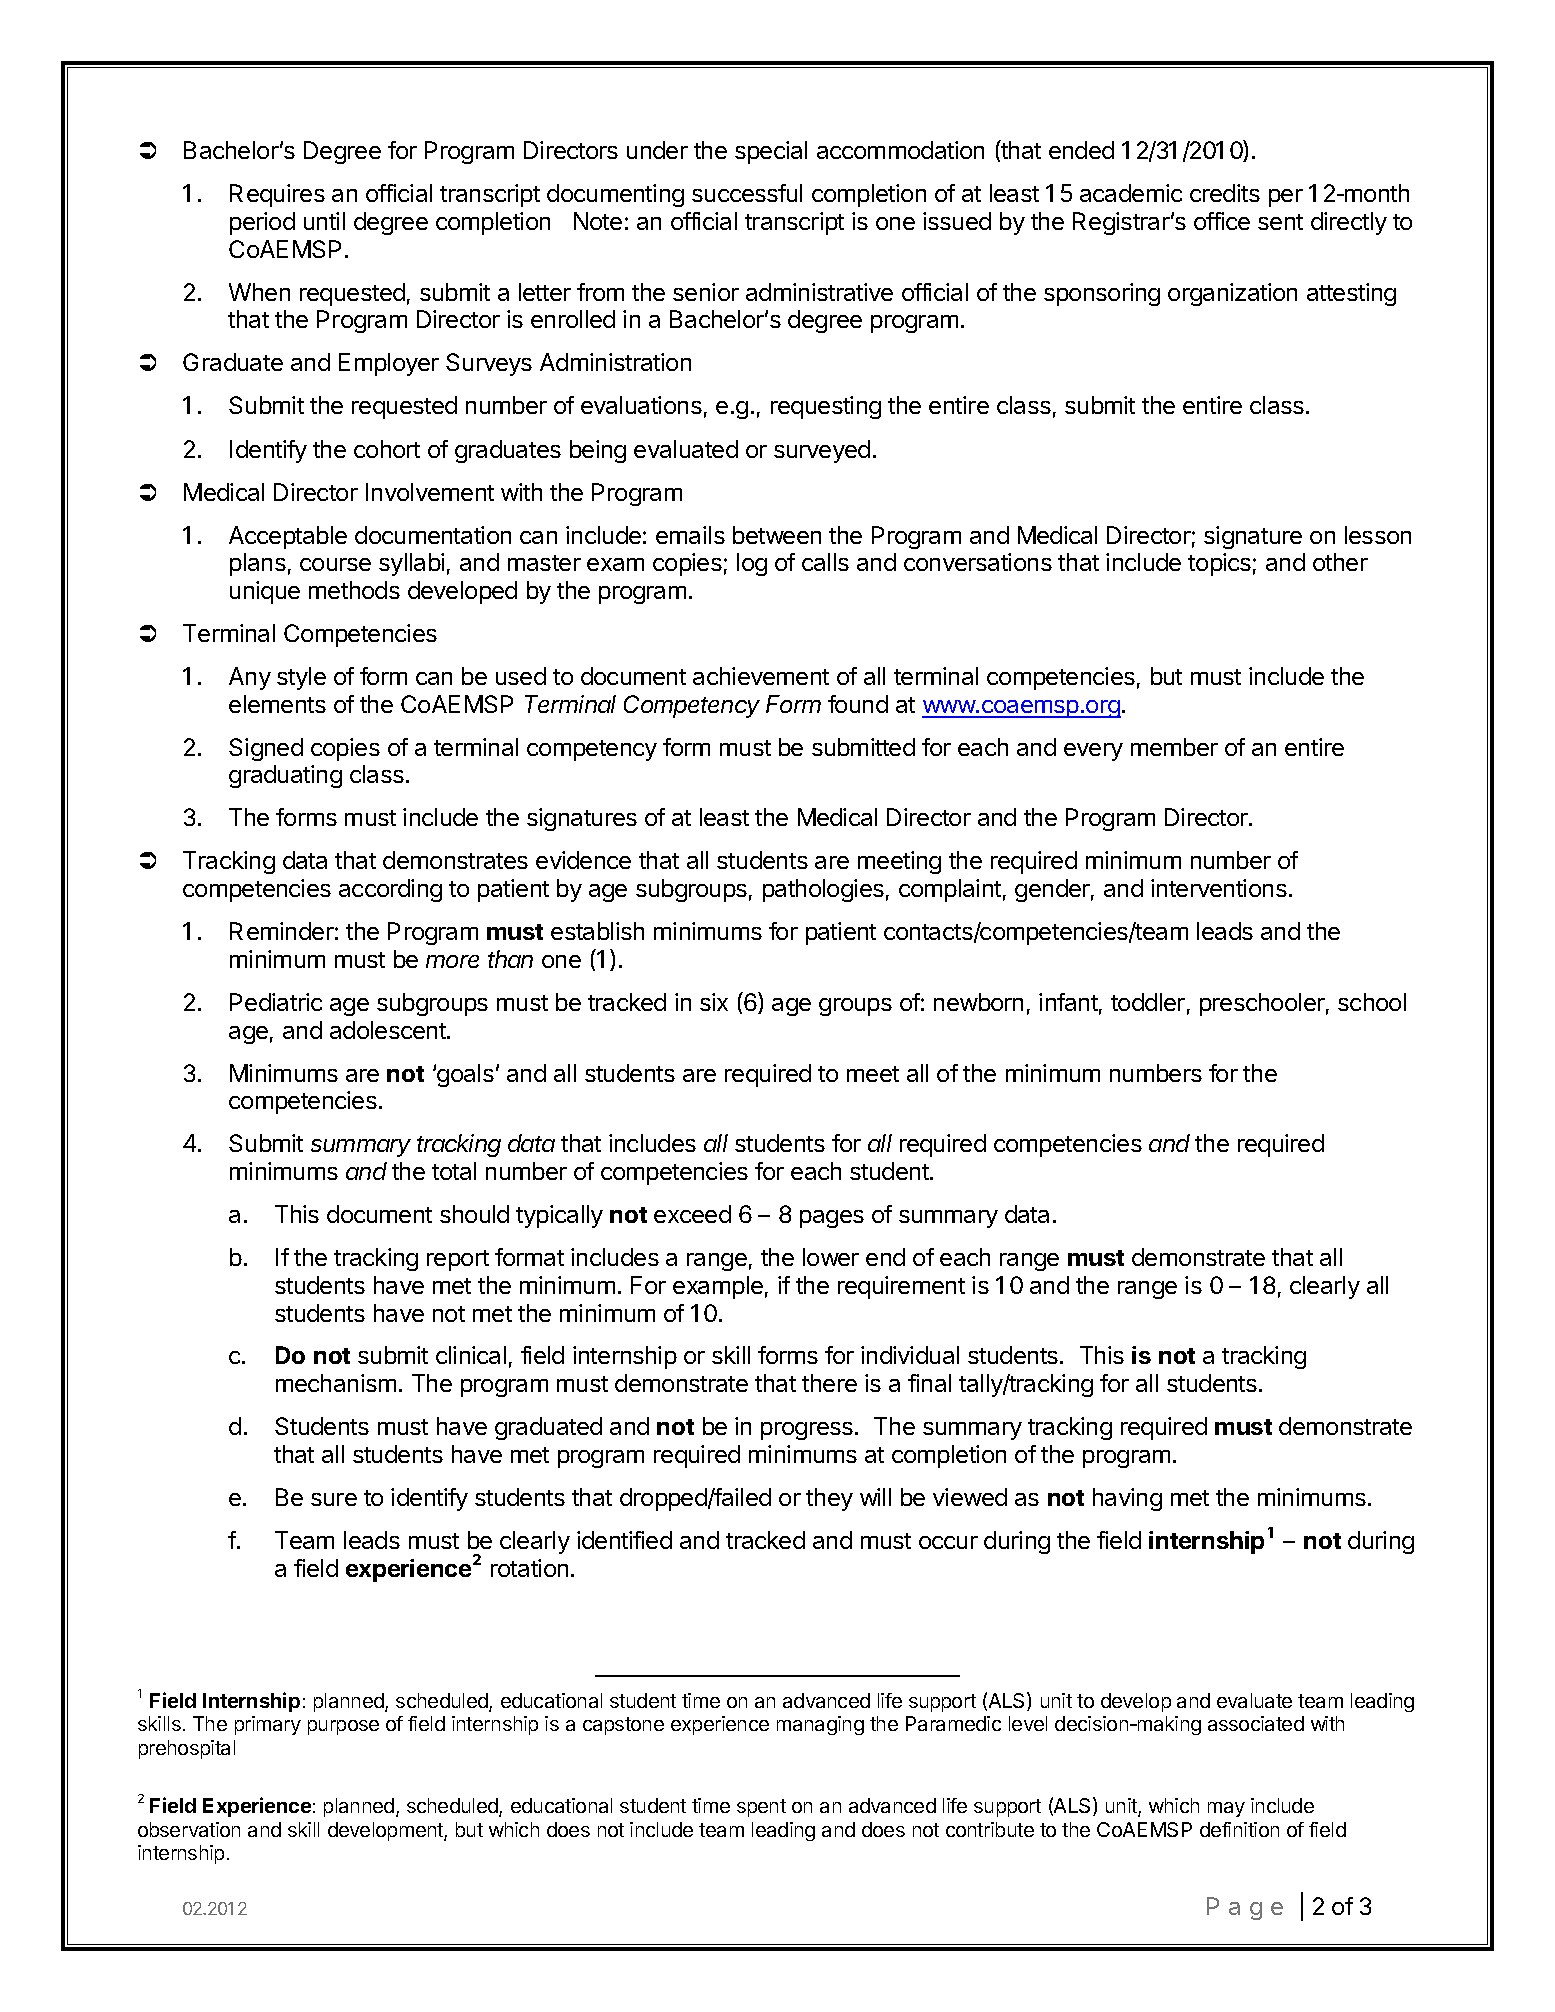 The height and width of the screenshot is (2012, 1555). I want to click on successful, so click(747, 193).
